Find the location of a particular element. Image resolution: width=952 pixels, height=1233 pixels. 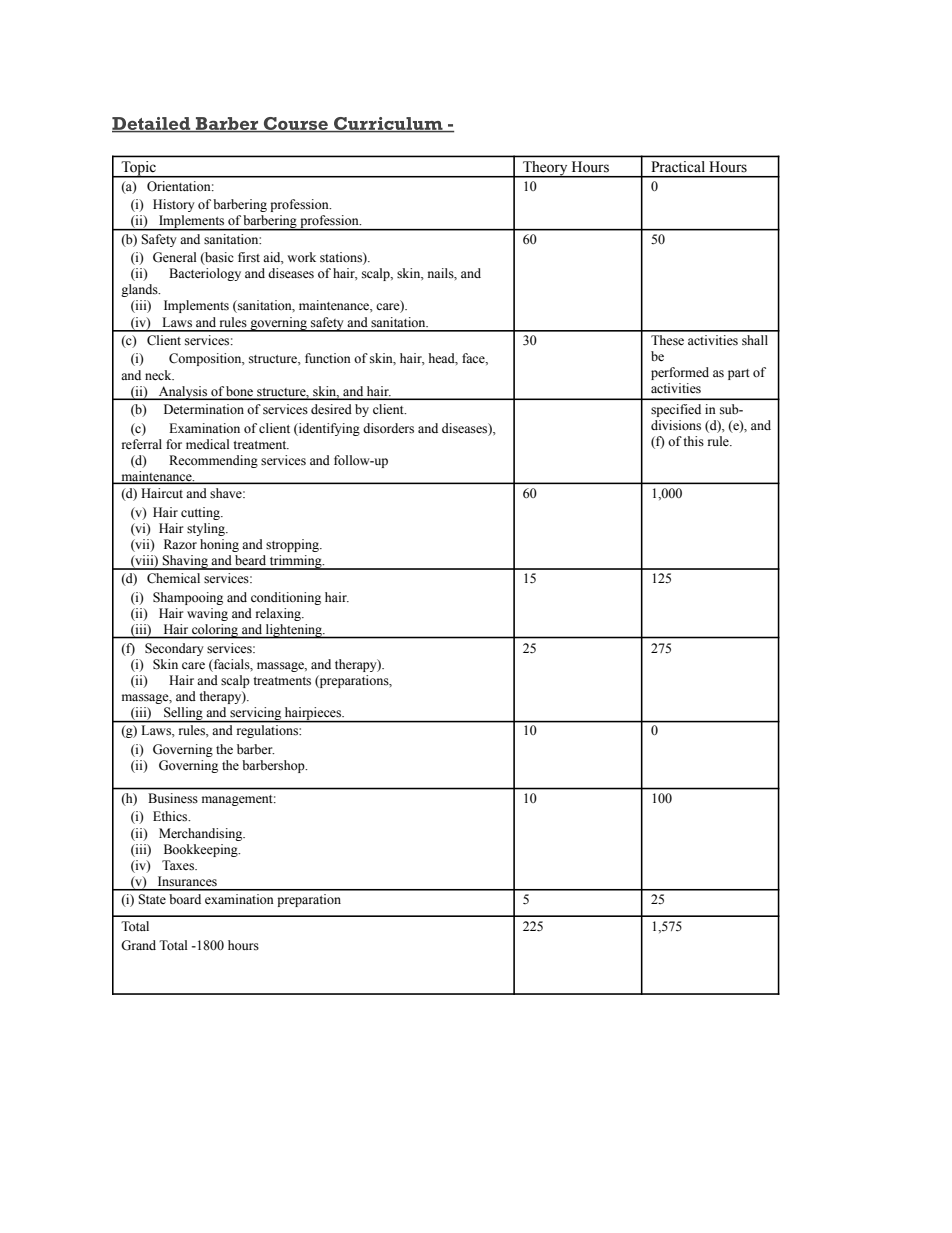

Recommending is located at coordinates (213, 461).
